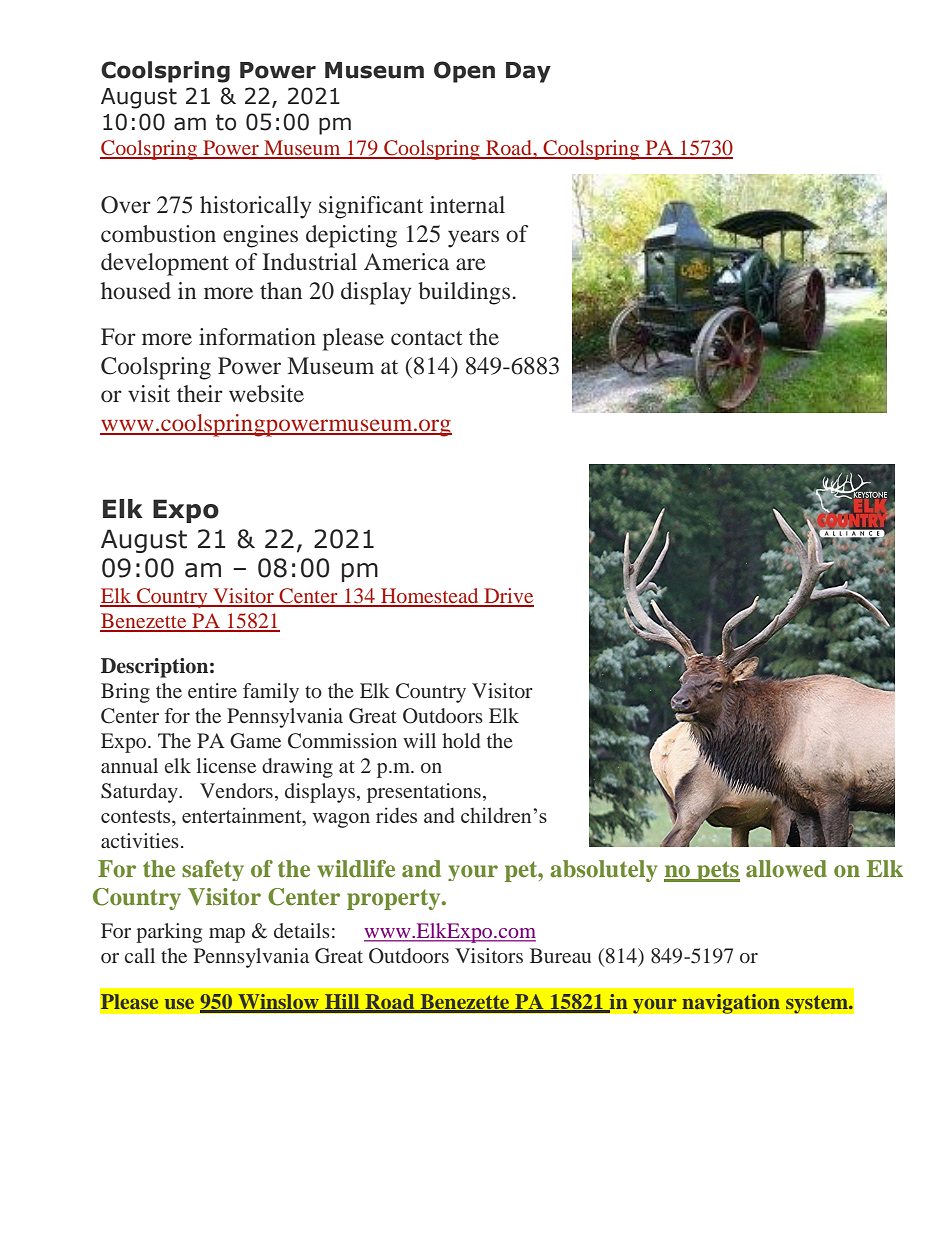 The width and height of the screenshot is (952, 1233). Describe the element at coordinates (200, 393) in the screenshot. I see `their` at that location.
